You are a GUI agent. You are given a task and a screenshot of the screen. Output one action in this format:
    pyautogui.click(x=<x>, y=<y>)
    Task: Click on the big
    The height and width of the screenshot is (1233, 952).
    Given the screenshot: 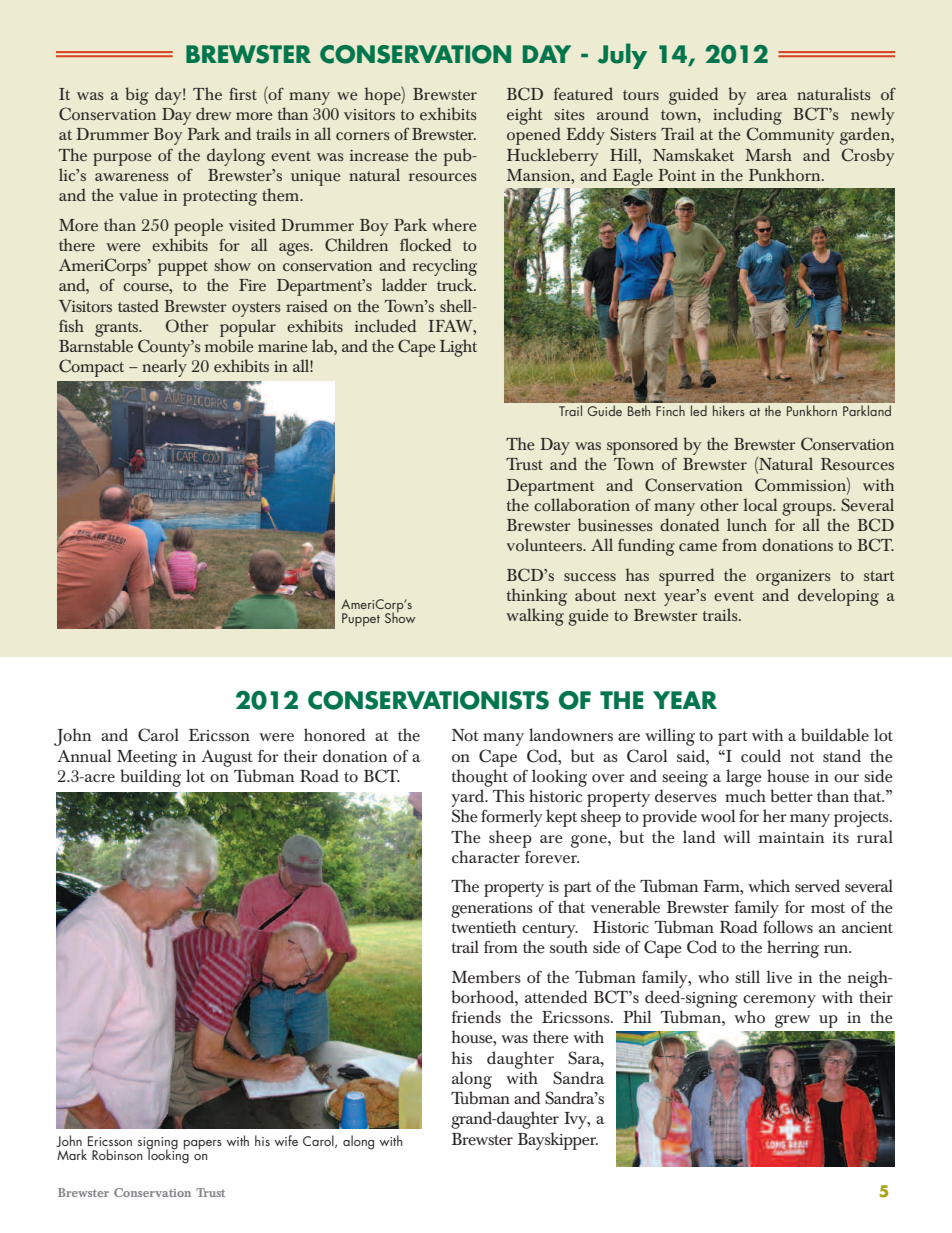 What is the action you would take?
    pyautogui.click(x=136, y=96)
